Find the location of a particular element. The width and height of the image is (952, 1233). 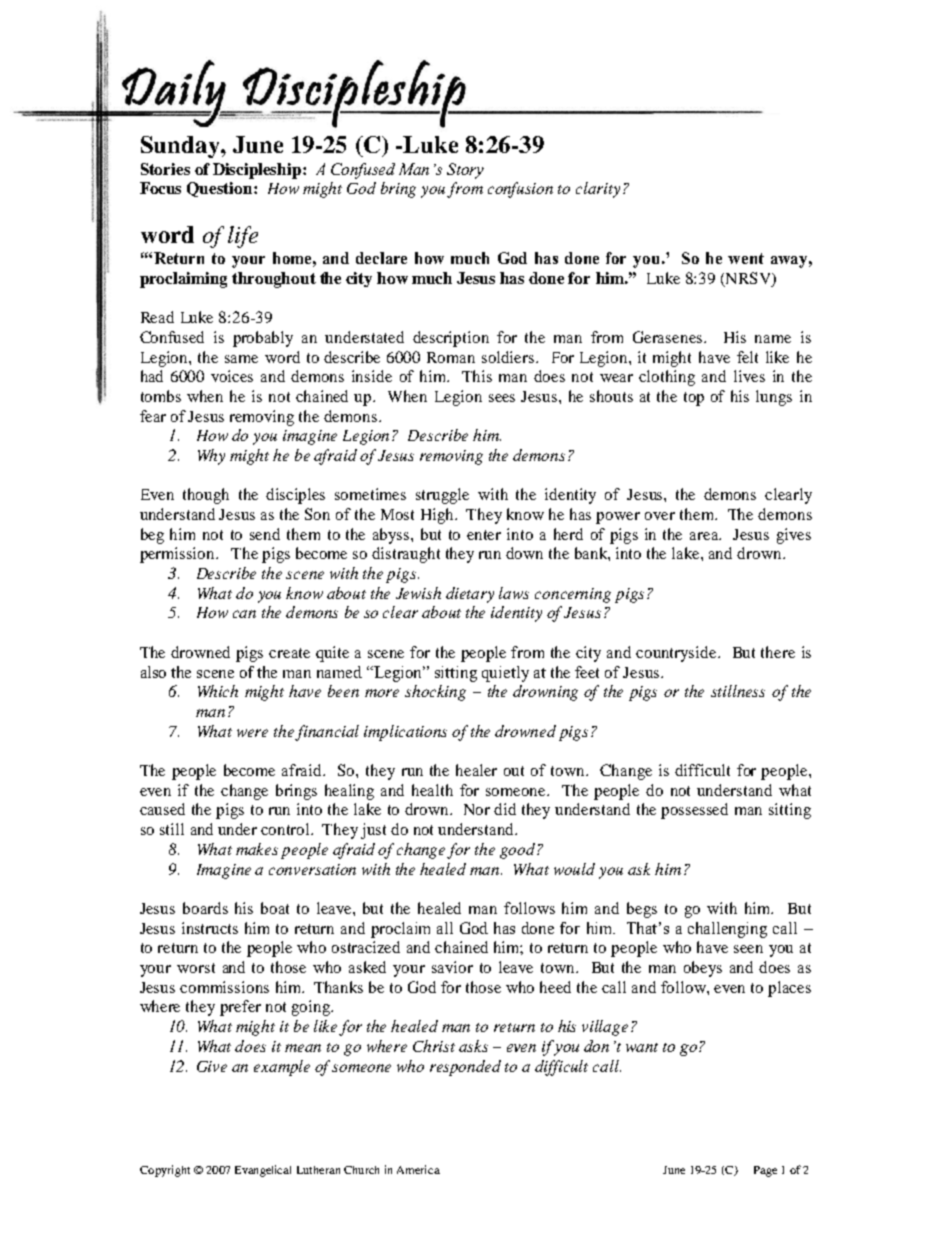

quietly is located at coordinates (505, 674).
